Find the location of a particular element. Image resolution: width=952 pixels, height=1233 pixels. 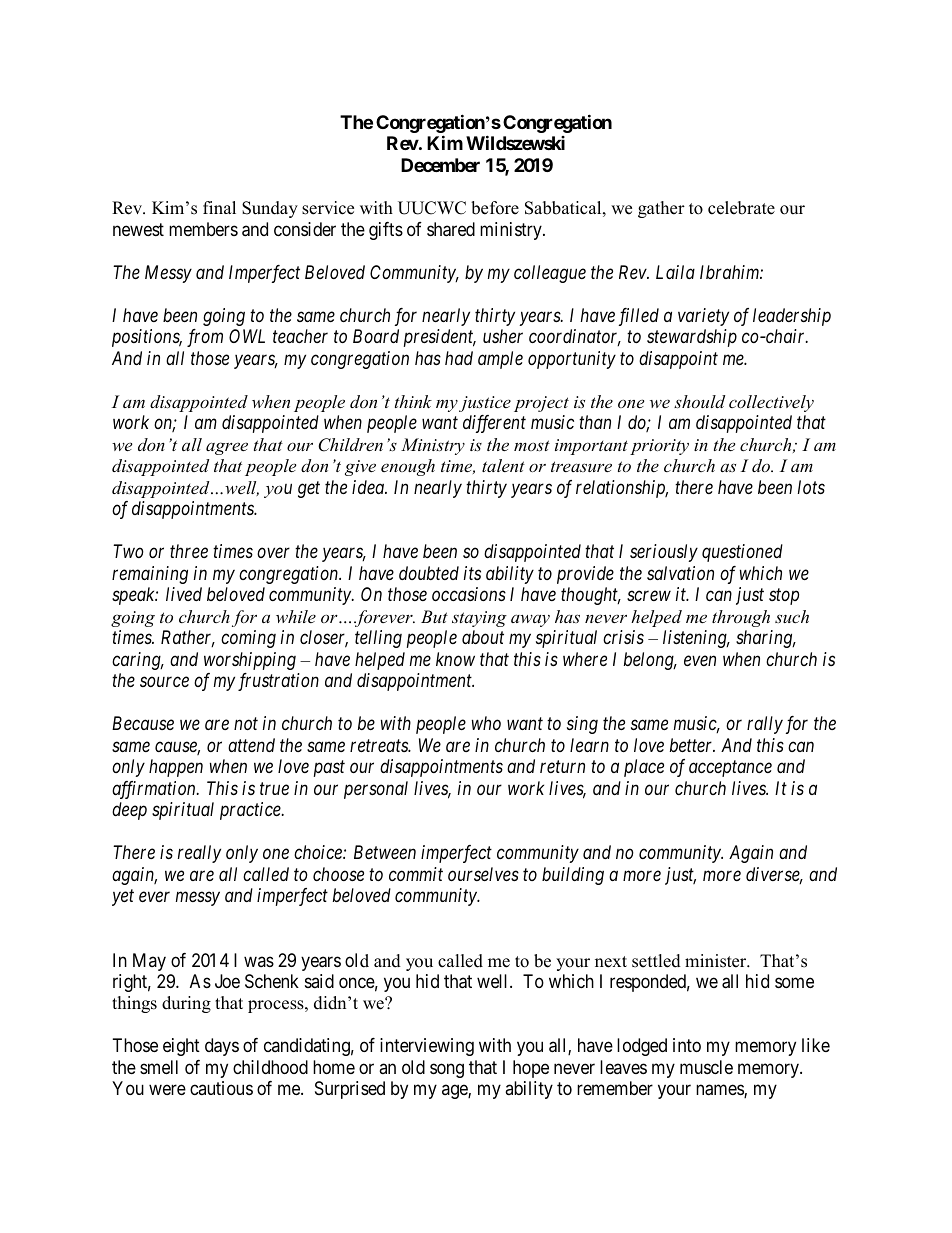

muscle is located at coordinates (706, 1067).
